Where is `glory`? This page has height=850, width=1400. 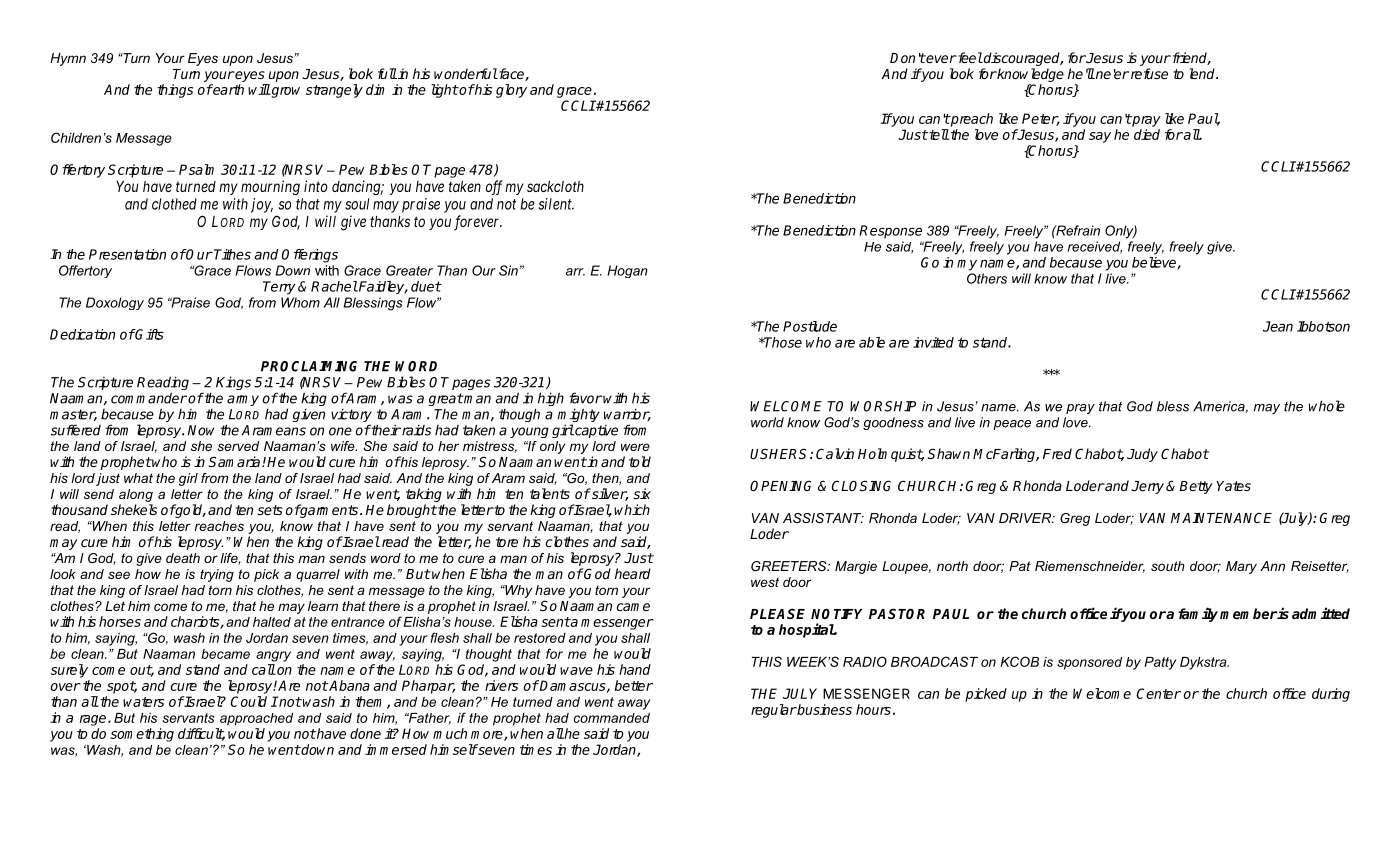
glory is located at coordinates (511, 91).
